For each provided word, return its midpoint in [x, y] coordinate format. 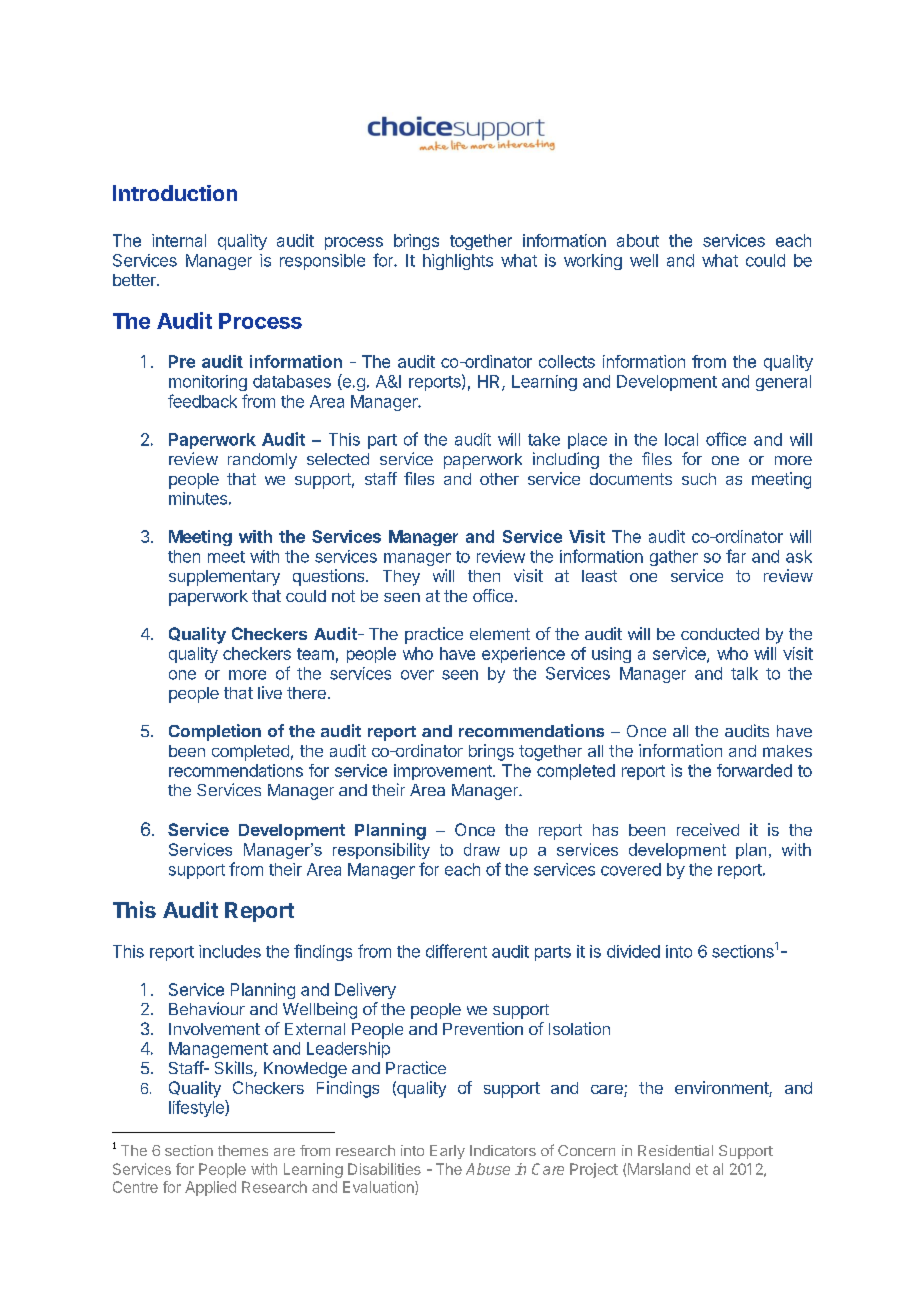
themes [243, 1150]
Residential [675, 1150]
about [638, 240]
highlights [458, 262]
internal [179, 240]
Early [447, 1152]
